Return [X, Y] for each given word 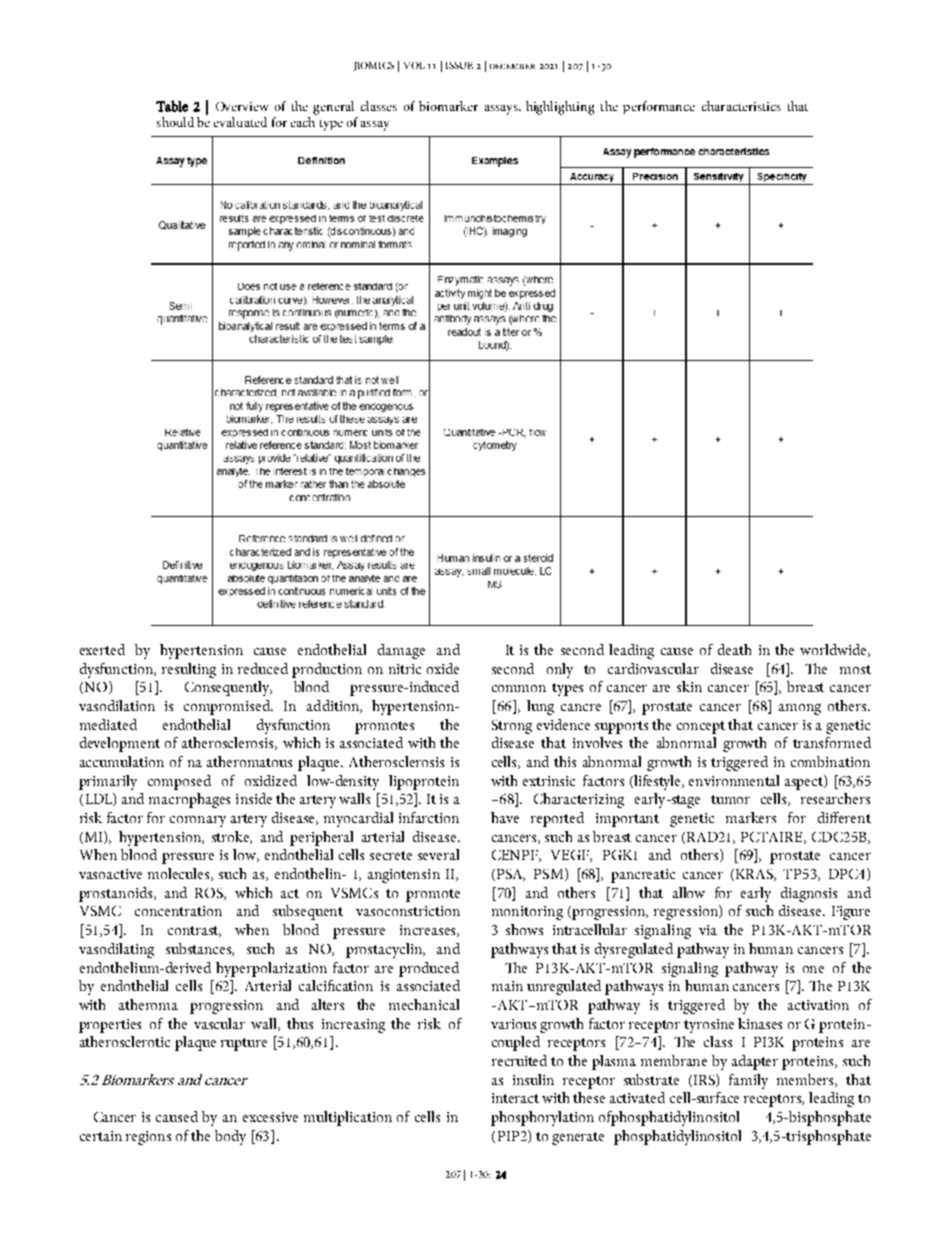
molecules [180, 874]
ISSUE [459, 65]
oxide [443, 668]
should [175, 122]
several [438, 854]
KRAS [756, 875]
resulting [189, 670]
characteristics [741, 106]
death [734, 649]
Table [172, 106]
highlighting [560, 108]
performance [659, 107]
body [230, 1137]
